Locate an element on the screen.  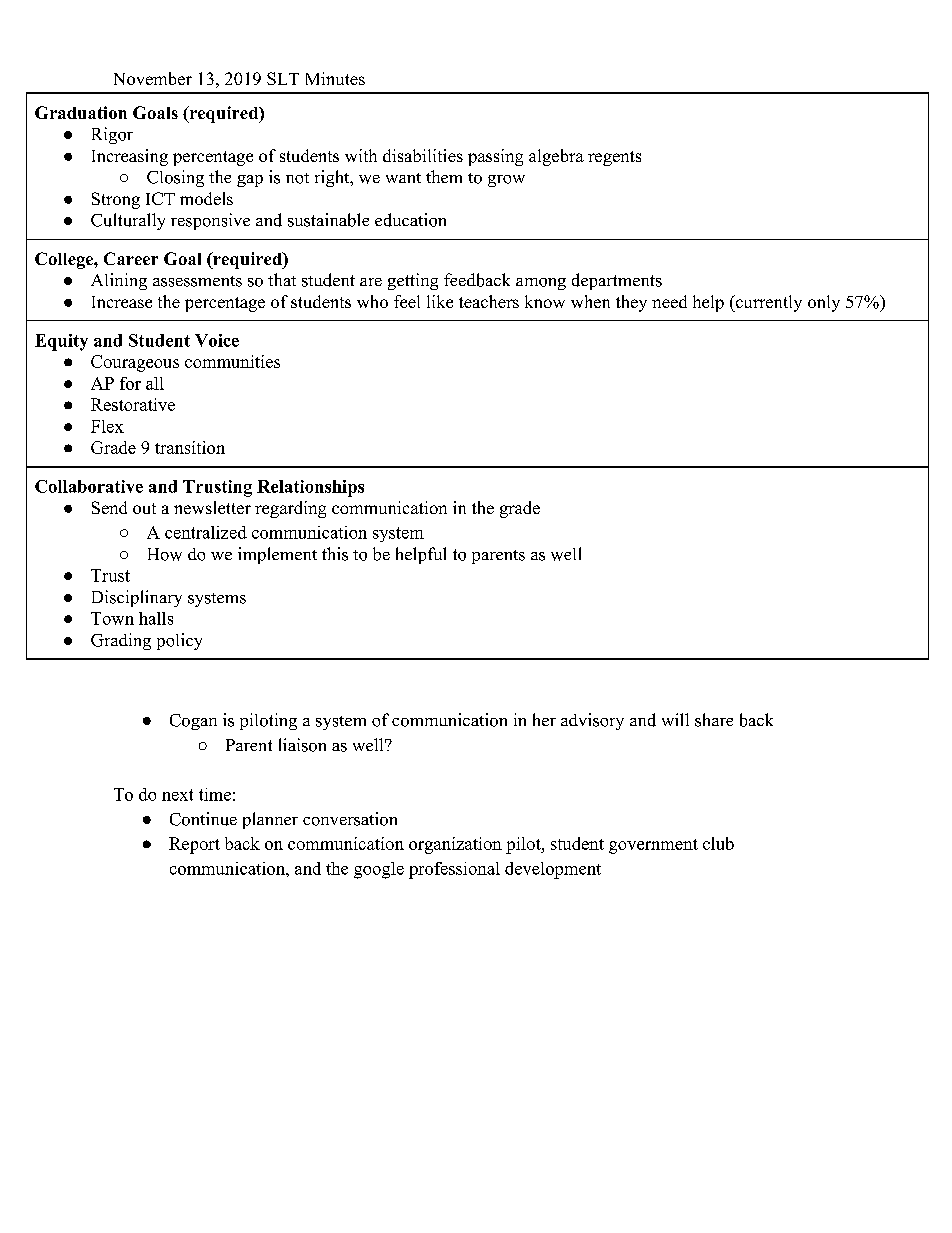
regents is located at coordinates (614, 158).
